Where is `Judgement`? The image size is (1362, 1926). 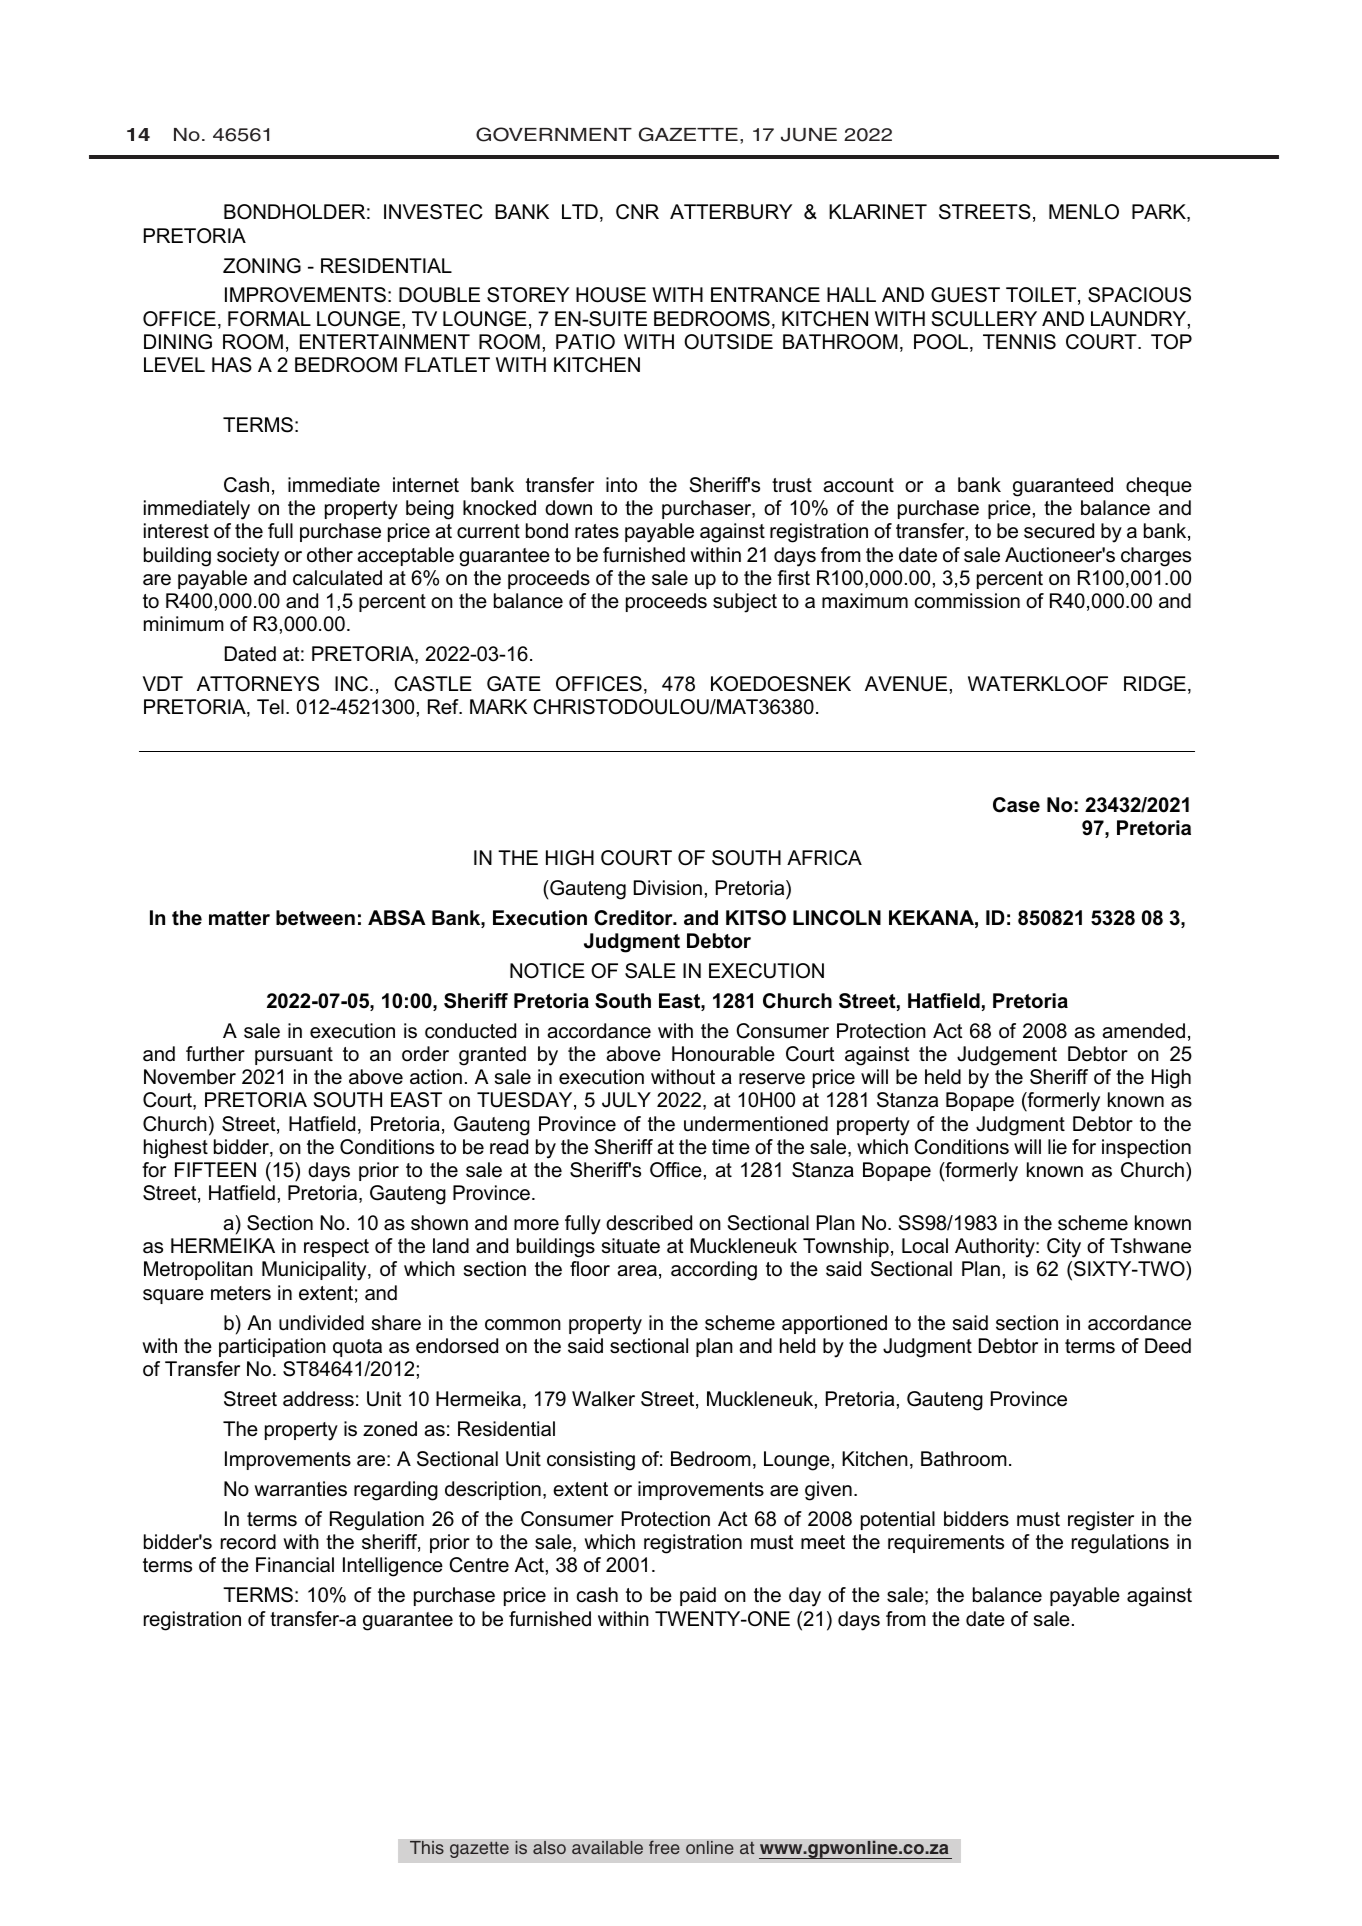 Judgement is located at coordinates (1007, 1056).
